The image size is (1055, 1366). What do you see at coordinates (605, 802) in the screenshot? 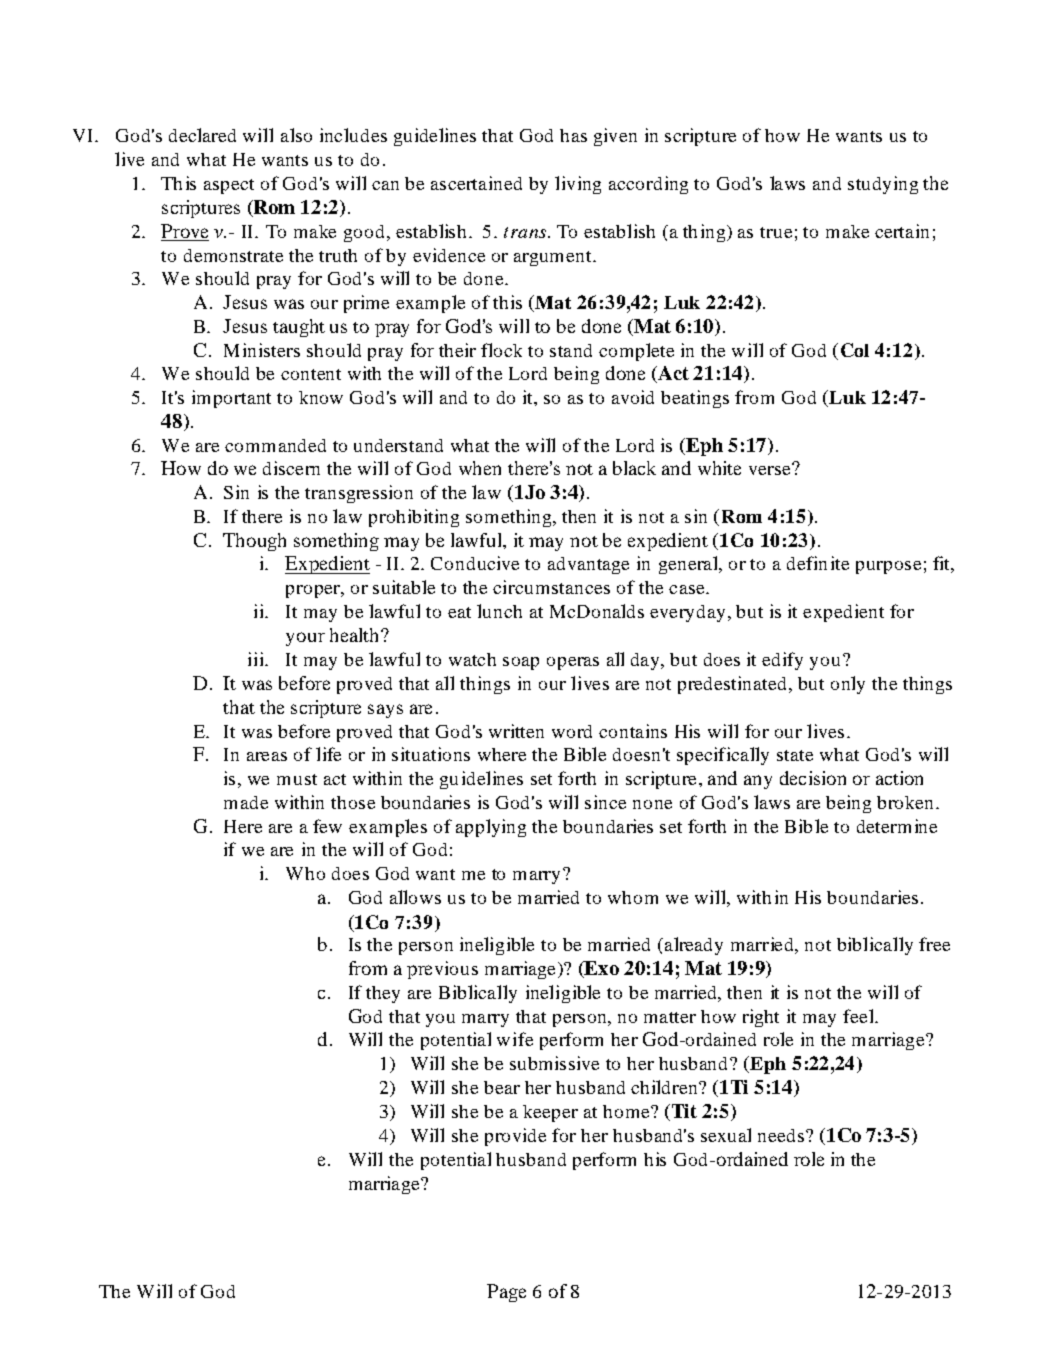
I see `since` at bounding box center [605, 802].
